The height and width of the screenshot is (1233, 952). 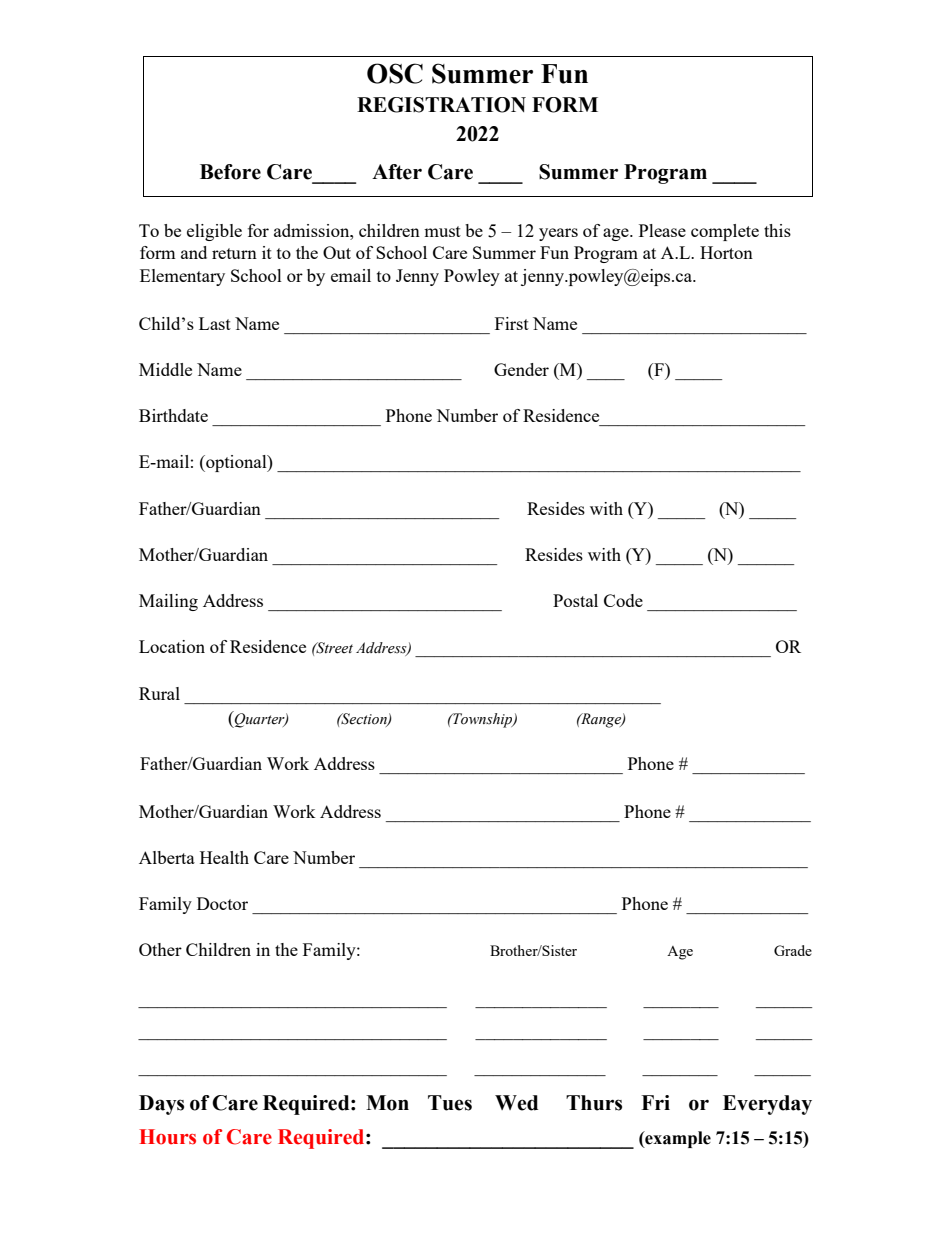 What do you see at coordinates (725, 232) in the screenshot?
I see `complete` at bounding box center [725, 232].
